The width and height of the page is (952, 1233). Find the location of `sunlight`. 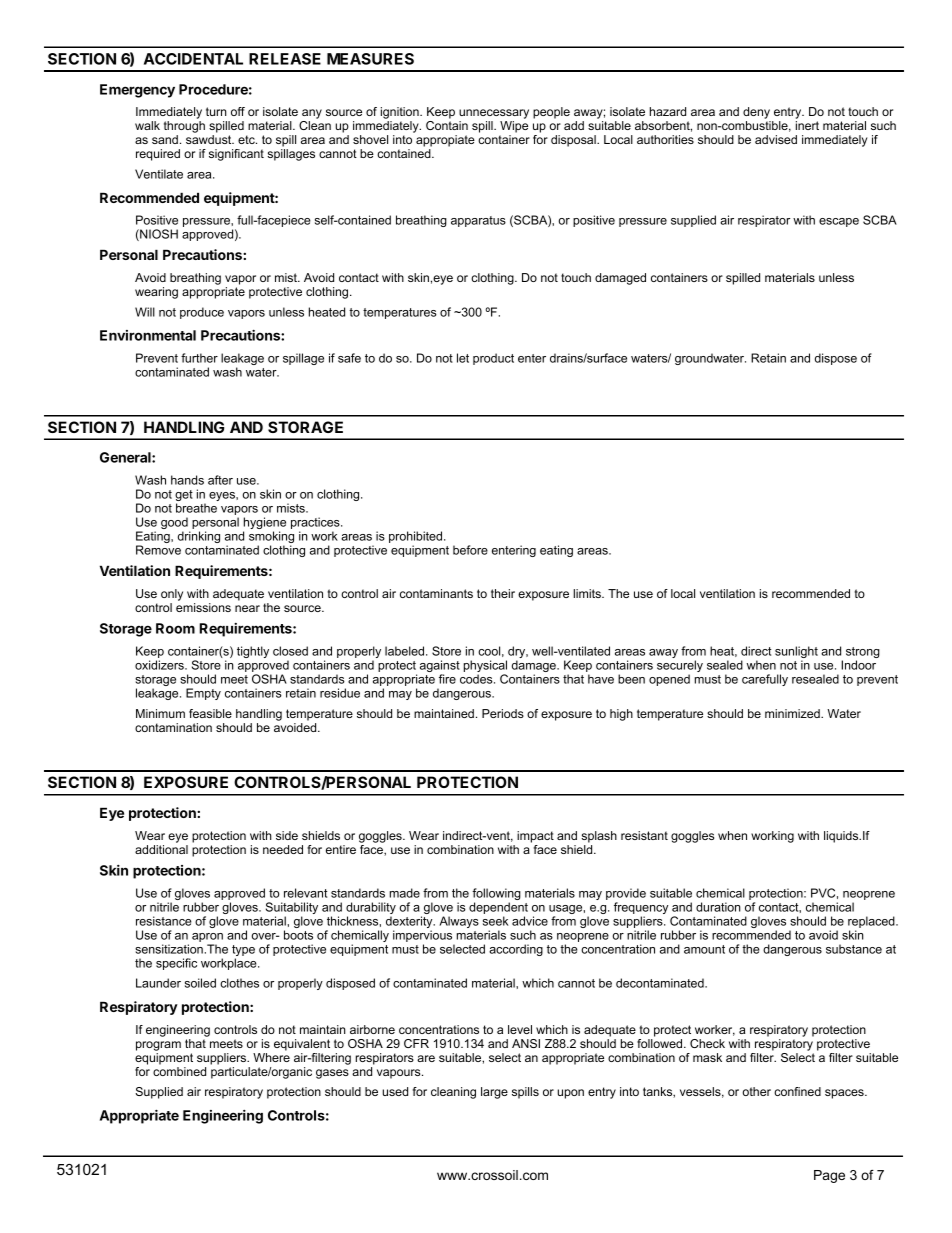

sunlight is located at coordinates (796, 653).
